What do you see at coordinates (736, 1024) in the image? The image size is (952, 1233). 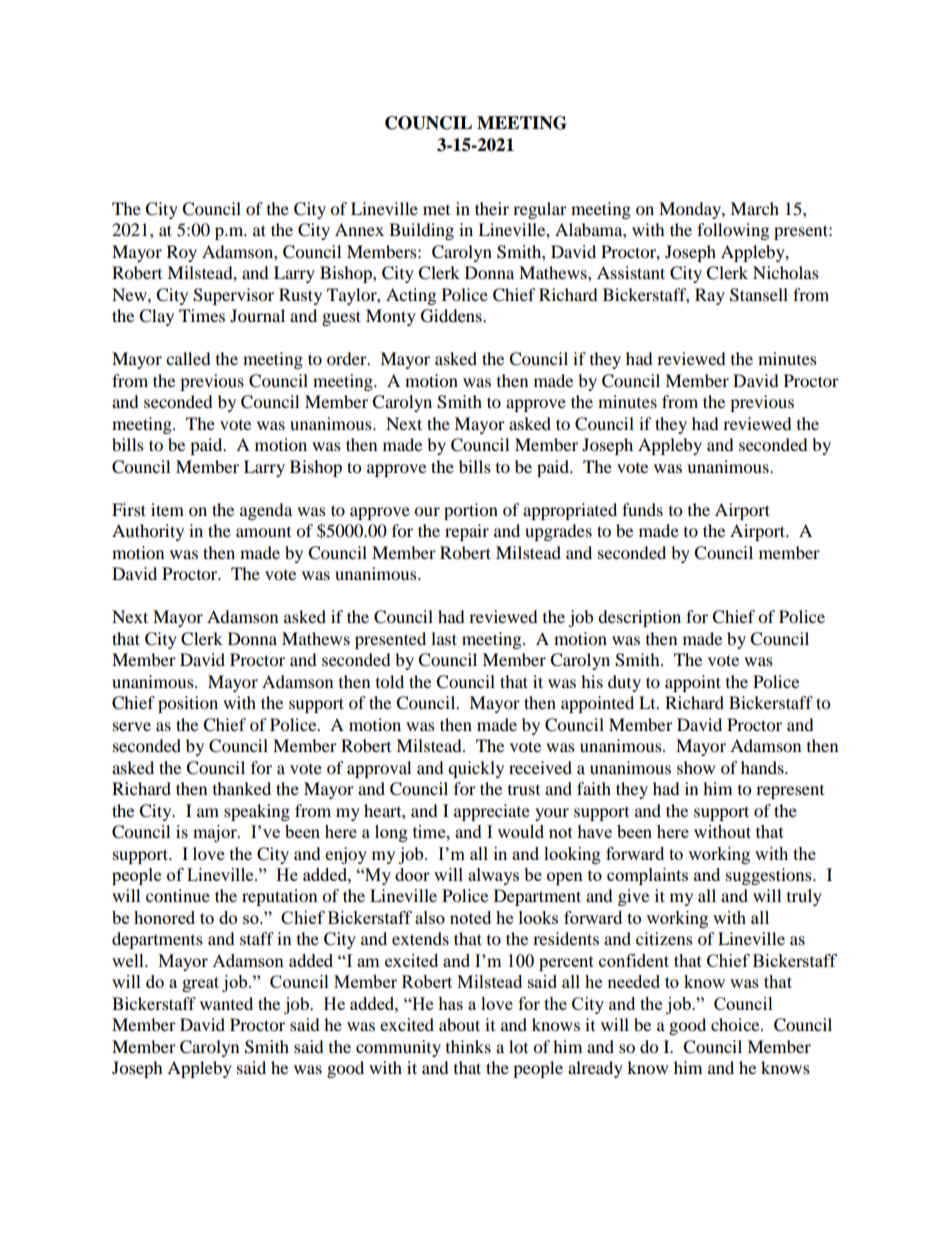 I see `choice` at bounding box center [736, 1024].
